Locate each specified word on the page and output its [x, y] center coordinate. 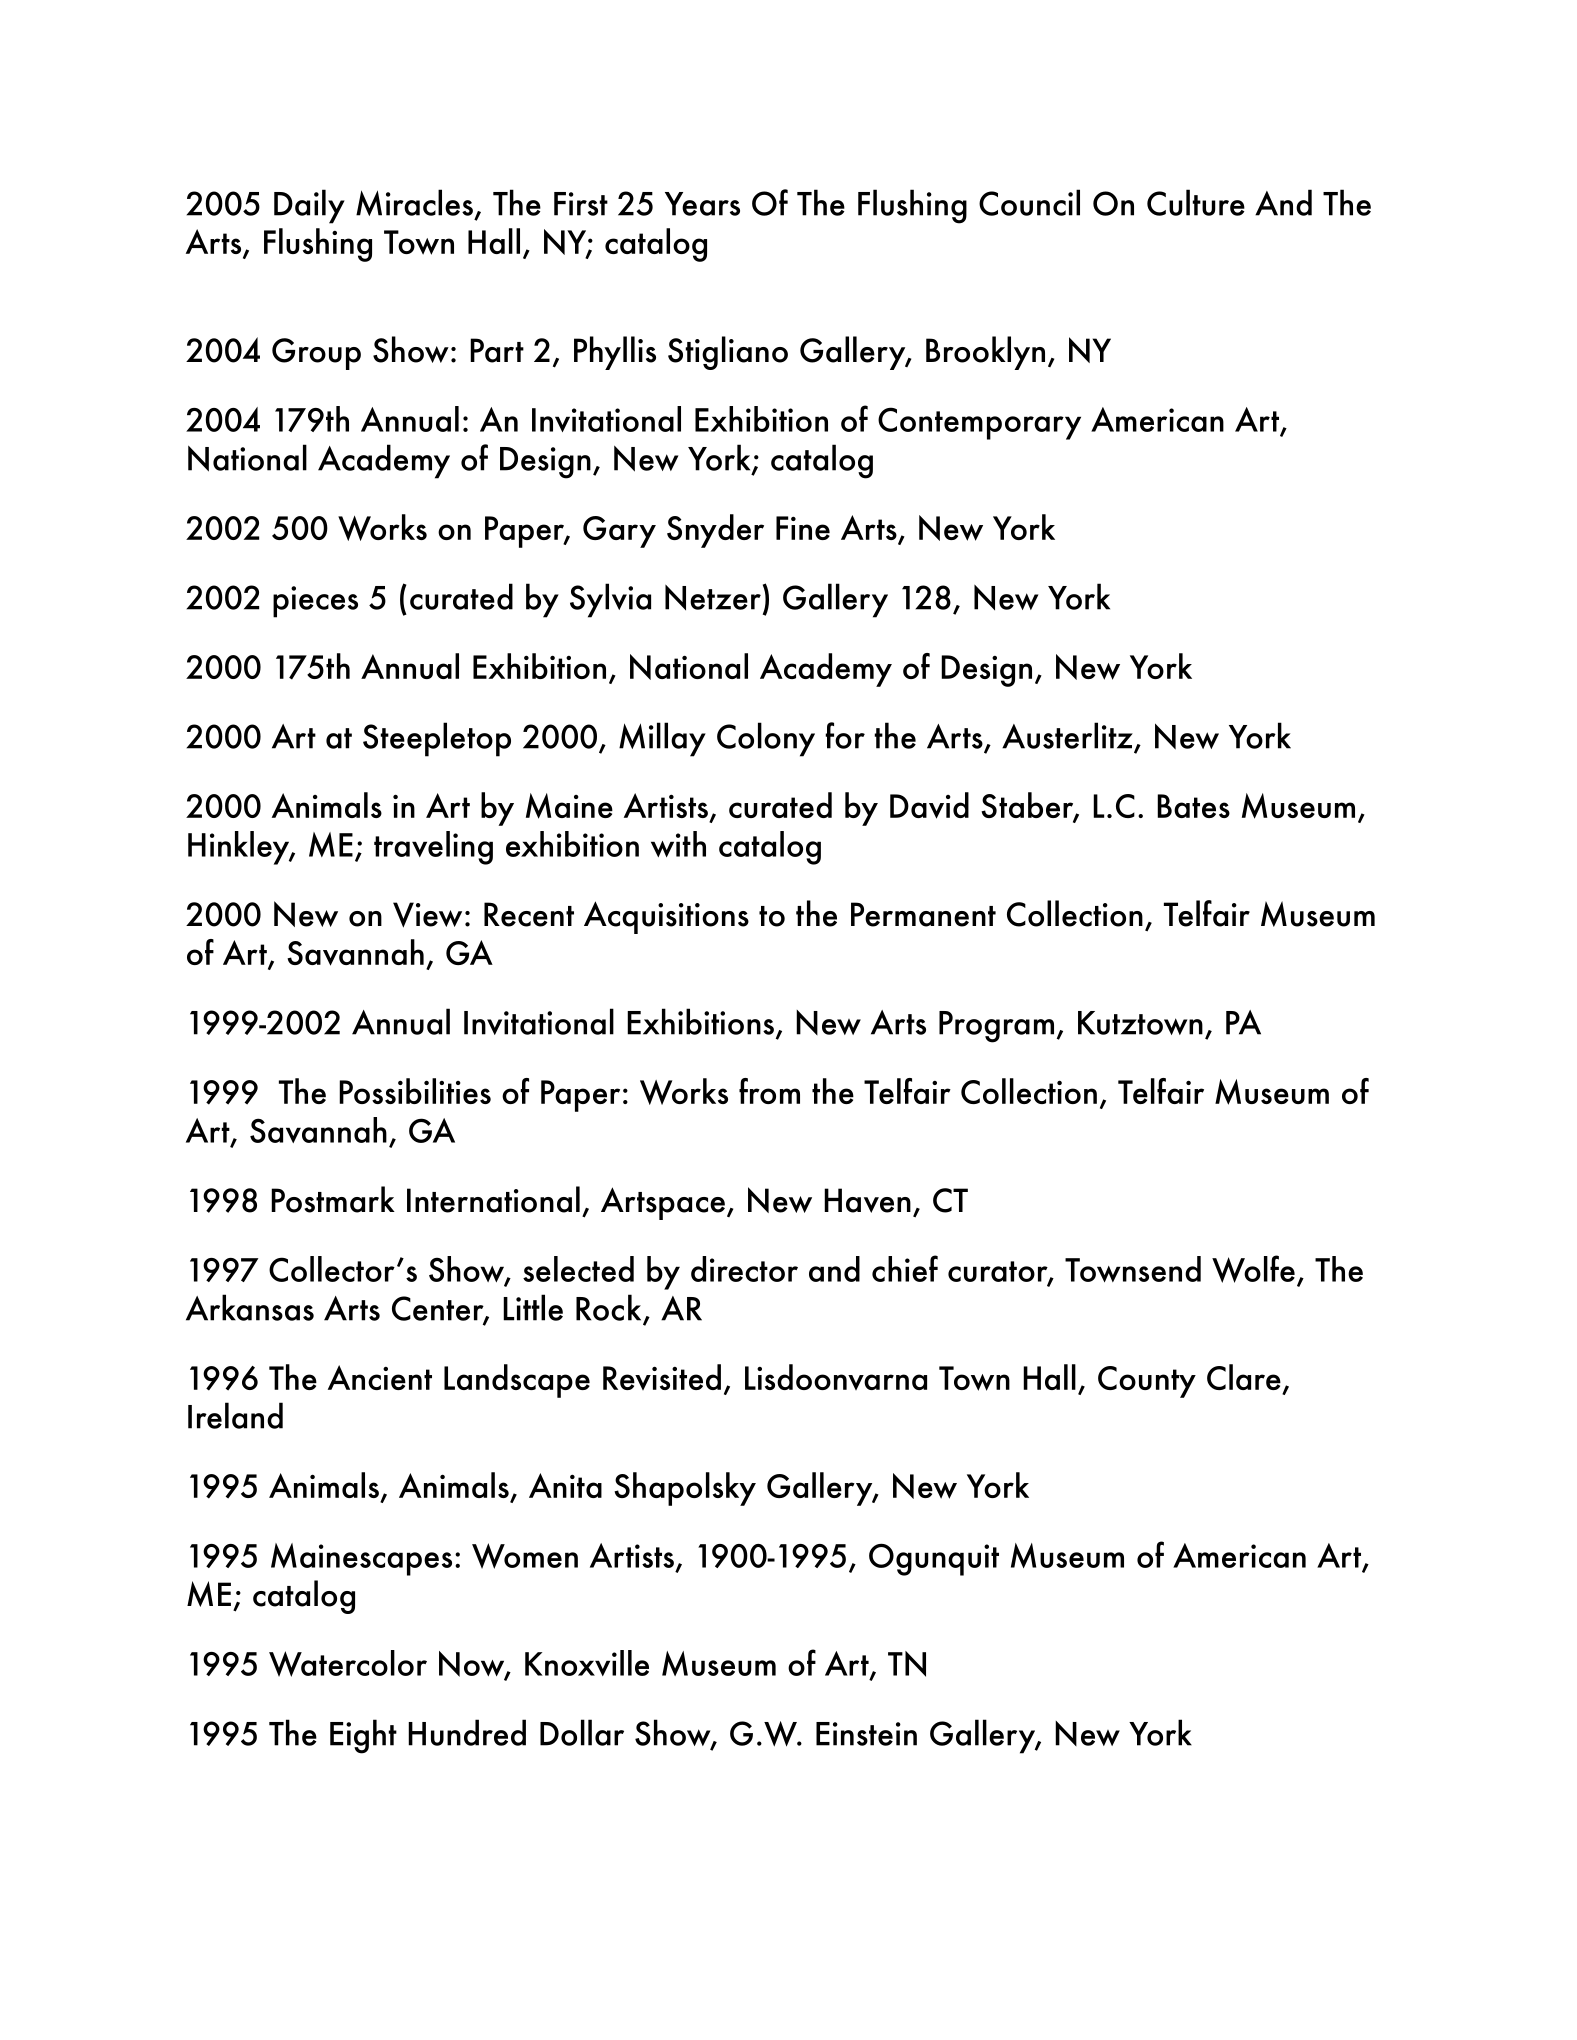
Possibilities [415, 1091]
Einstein [866, 1734]
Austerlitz [1067, 735]
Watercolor [348, 1663]
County [1147, 1382]
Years [702, 204]
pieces [315, 602]
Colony [766, 739]
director [744, 1269]
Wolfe [1253, 1269]
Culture [1196, 202]
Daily [309, 206]
